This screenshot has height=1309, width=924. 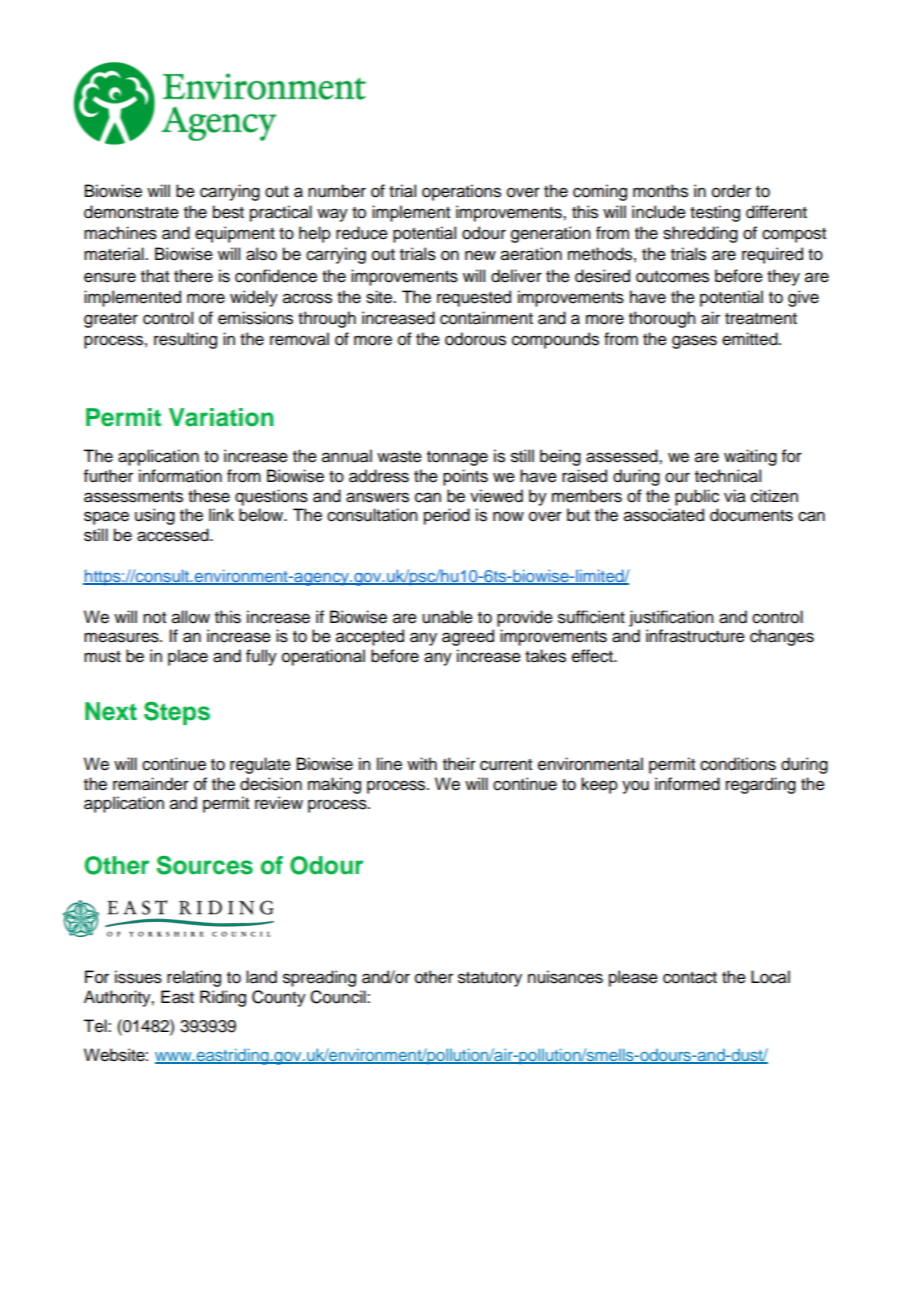 I want to click on tonnage, so click(x=457, y=458).
